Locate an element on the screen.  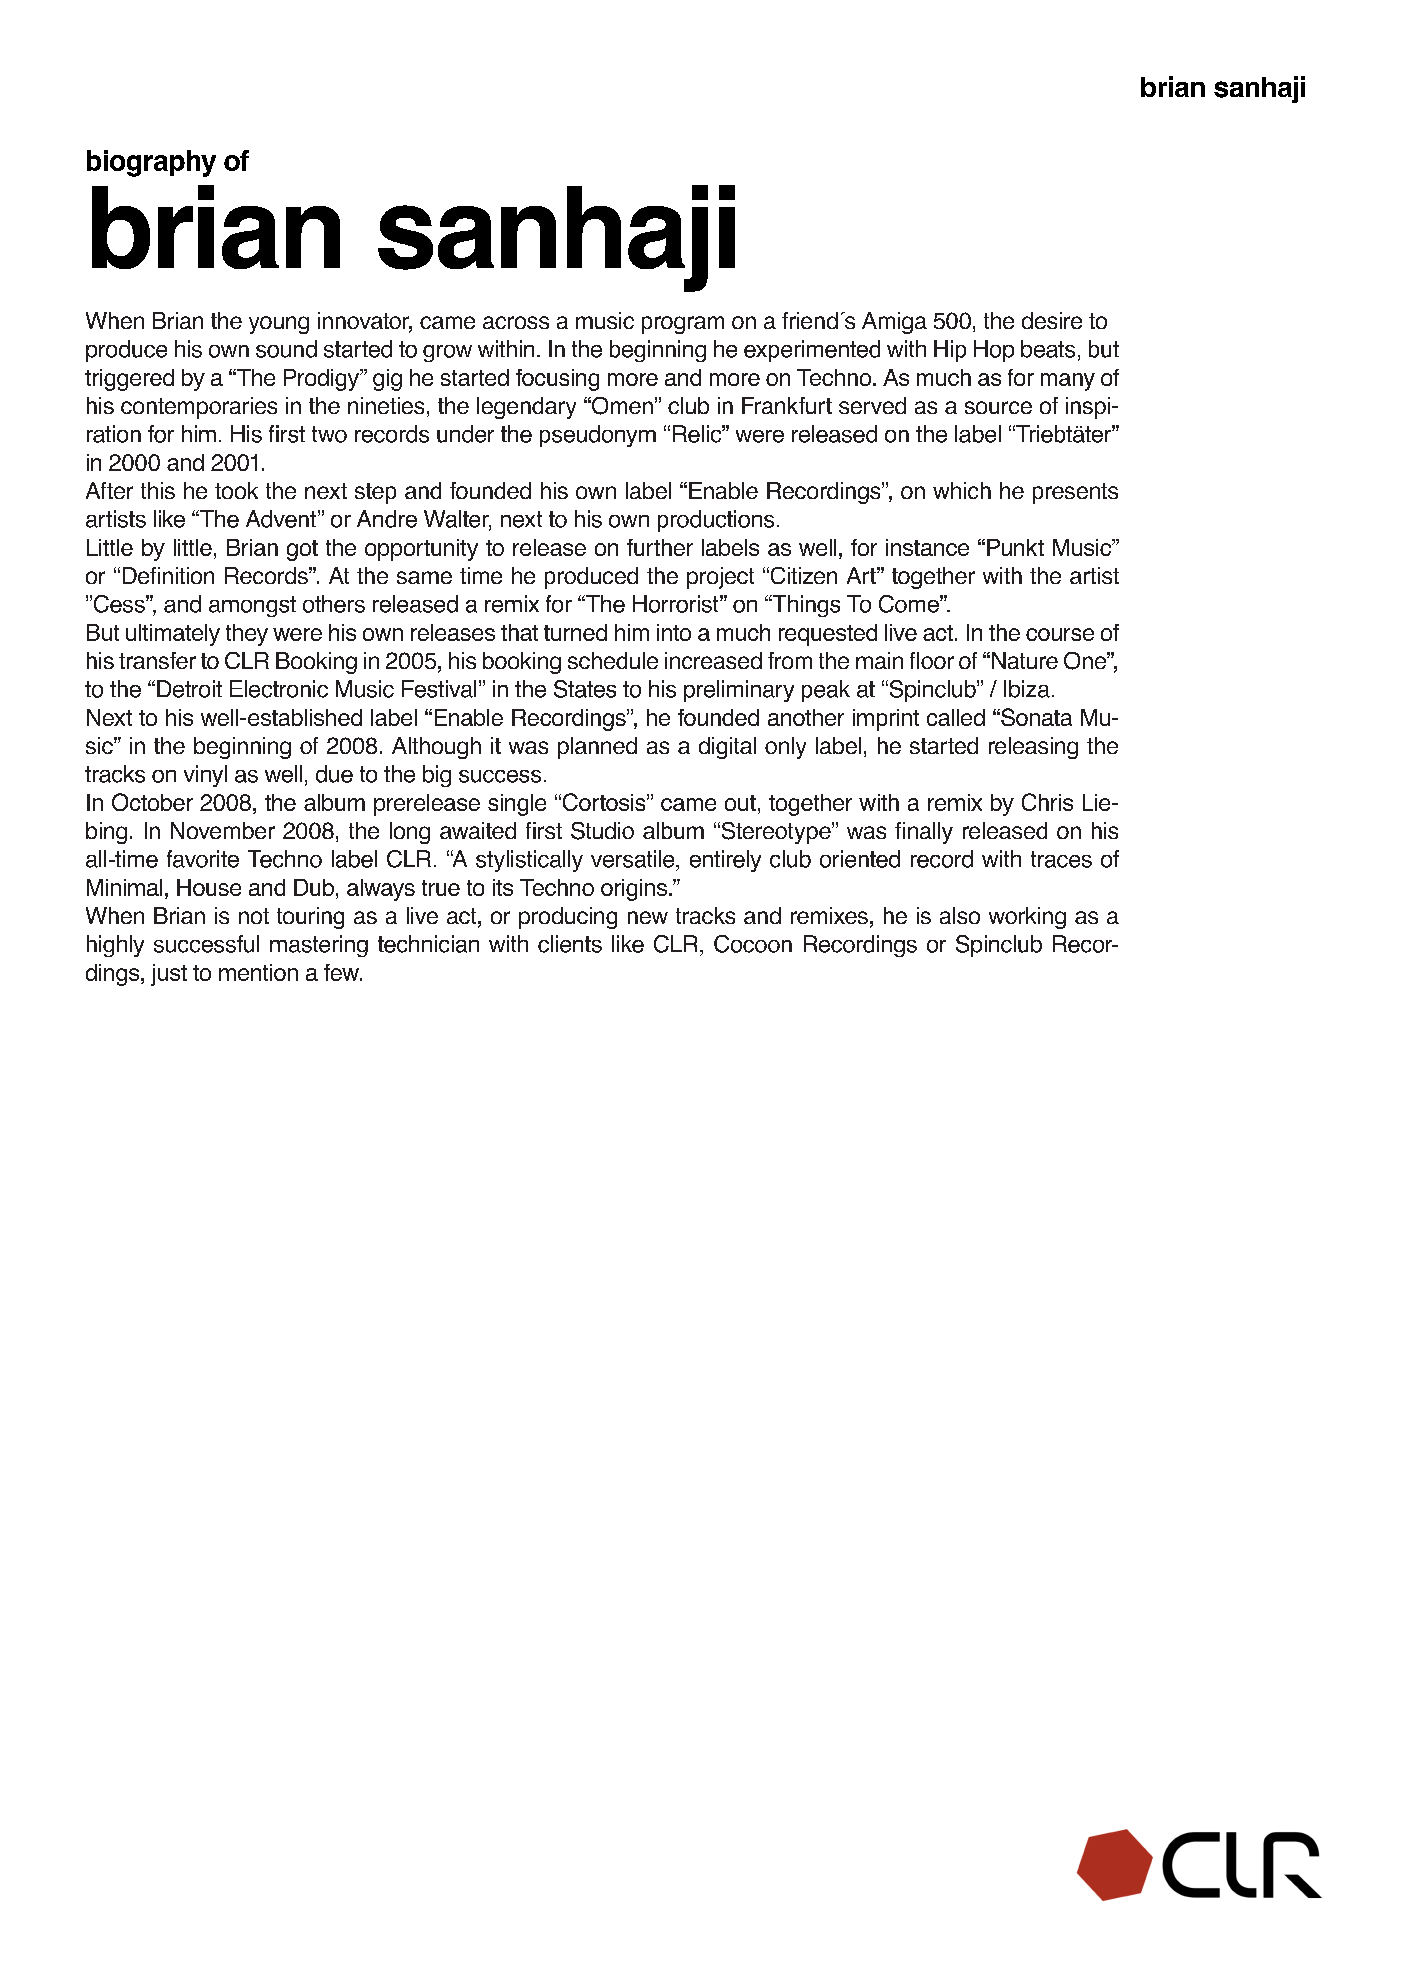
Detroit is located at coordinates (189, 689).
